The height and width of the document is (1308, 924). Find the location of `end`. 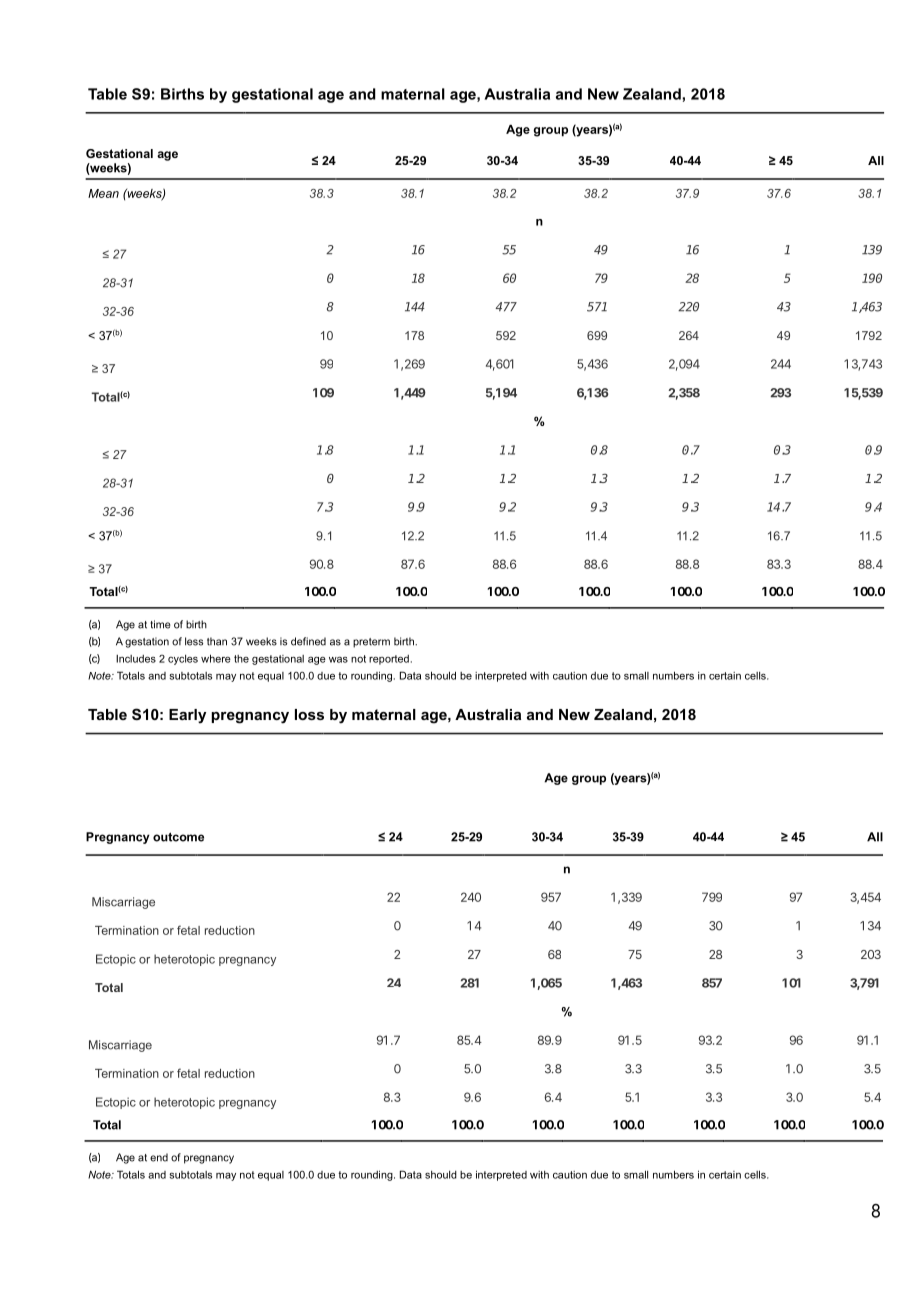

end is located at coordinates (159, 1157).
